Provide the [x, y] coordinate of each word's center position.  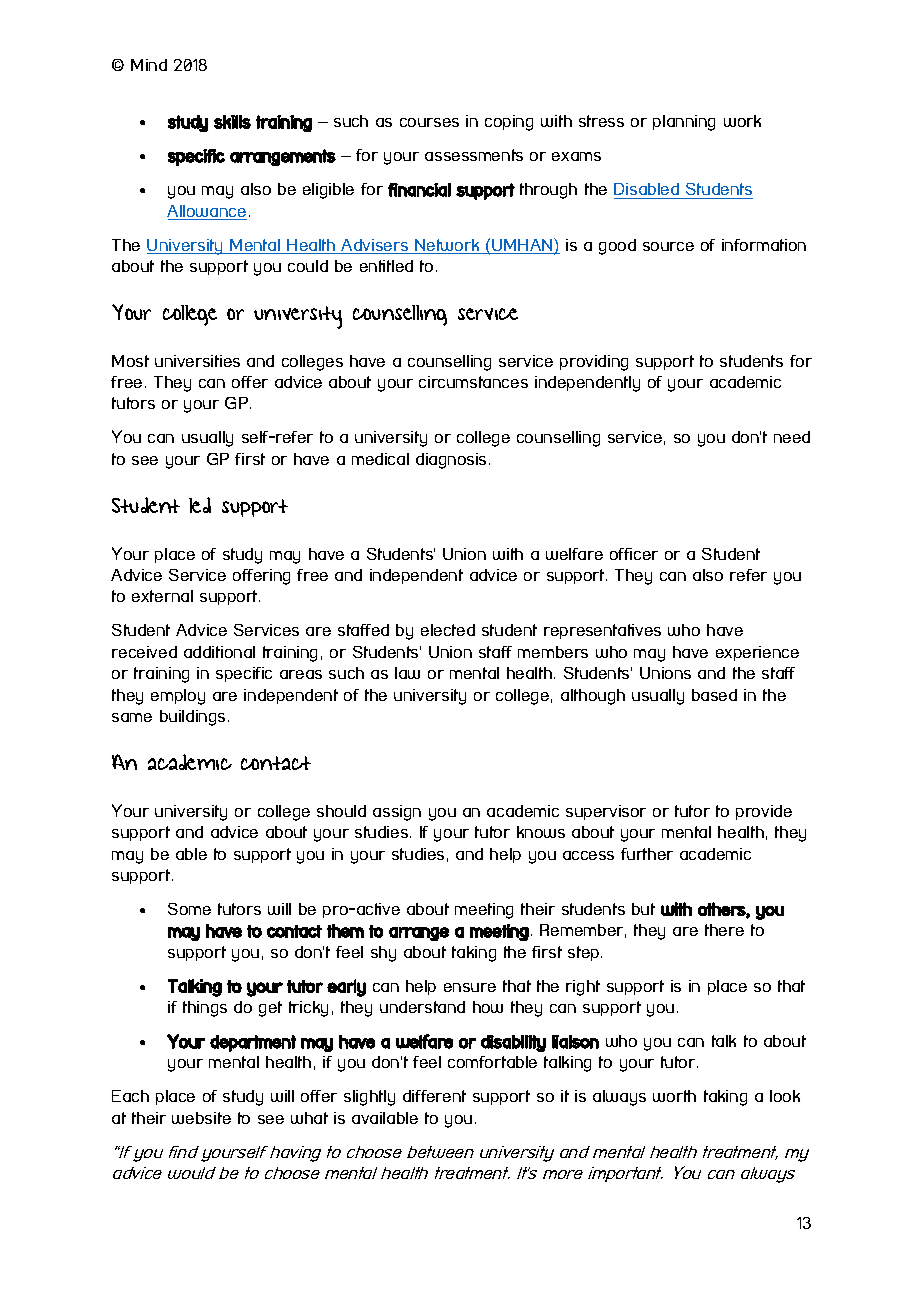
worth [674, 1096]
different [434, 1096]
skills [232, 122]
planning [684, 123]
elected [448, 630]
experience [757, 653]
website [201, 1118]
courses [429, 122]
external [162, 596]
